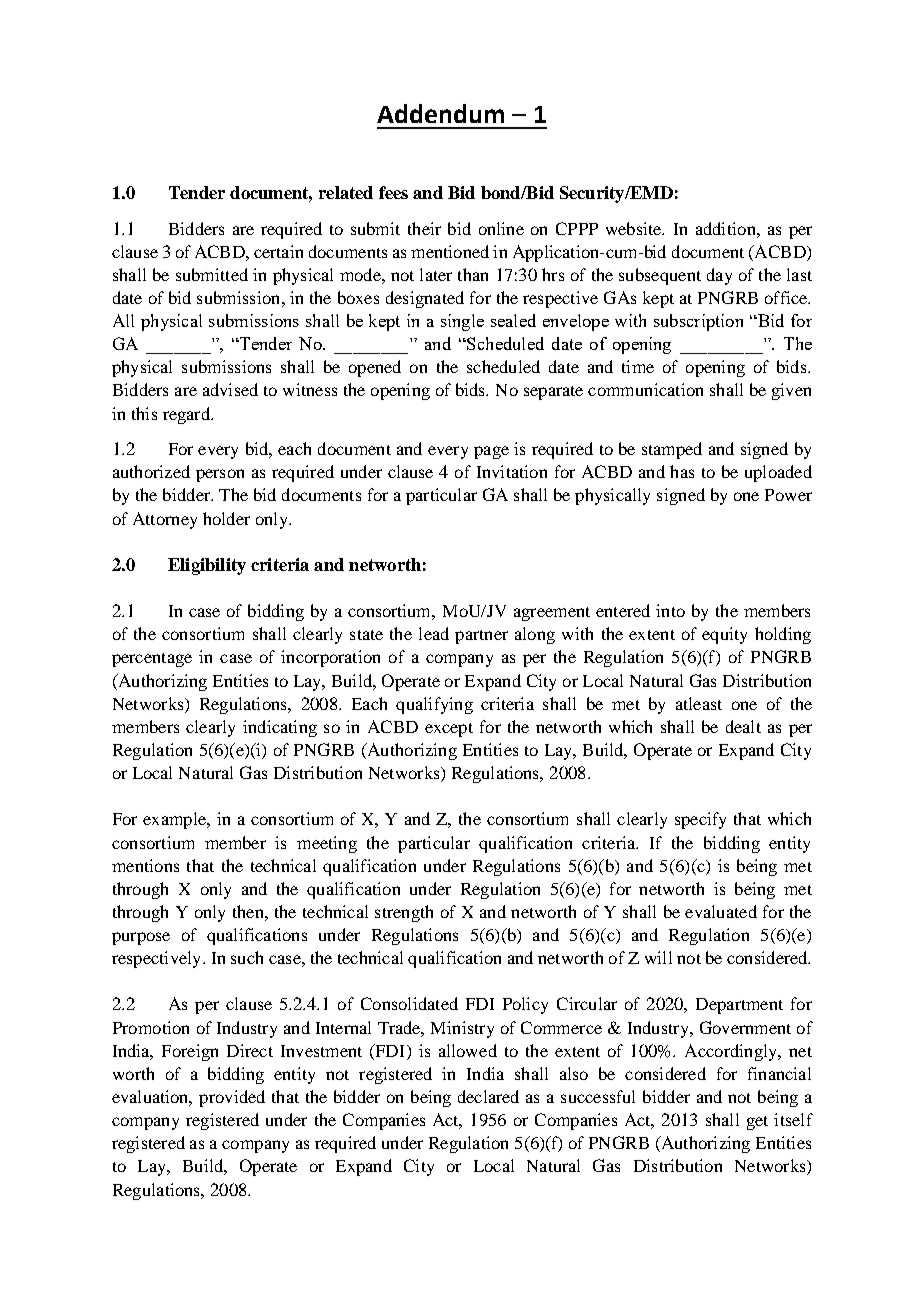 This screenshot has width=924, height=1308. I want to click on indicating, so click(280, 728).
